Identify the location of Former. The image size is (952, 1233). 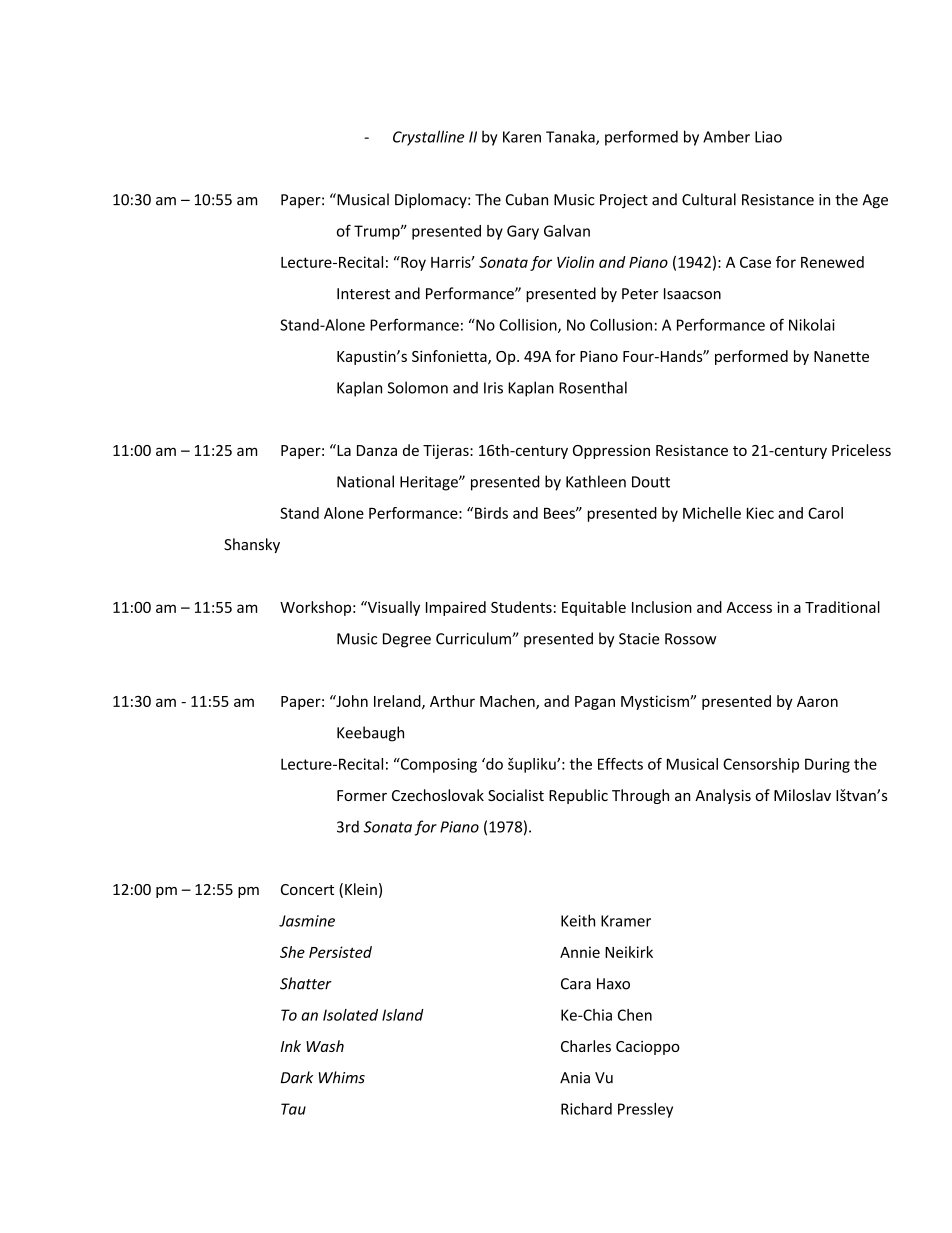
(362, 795).
